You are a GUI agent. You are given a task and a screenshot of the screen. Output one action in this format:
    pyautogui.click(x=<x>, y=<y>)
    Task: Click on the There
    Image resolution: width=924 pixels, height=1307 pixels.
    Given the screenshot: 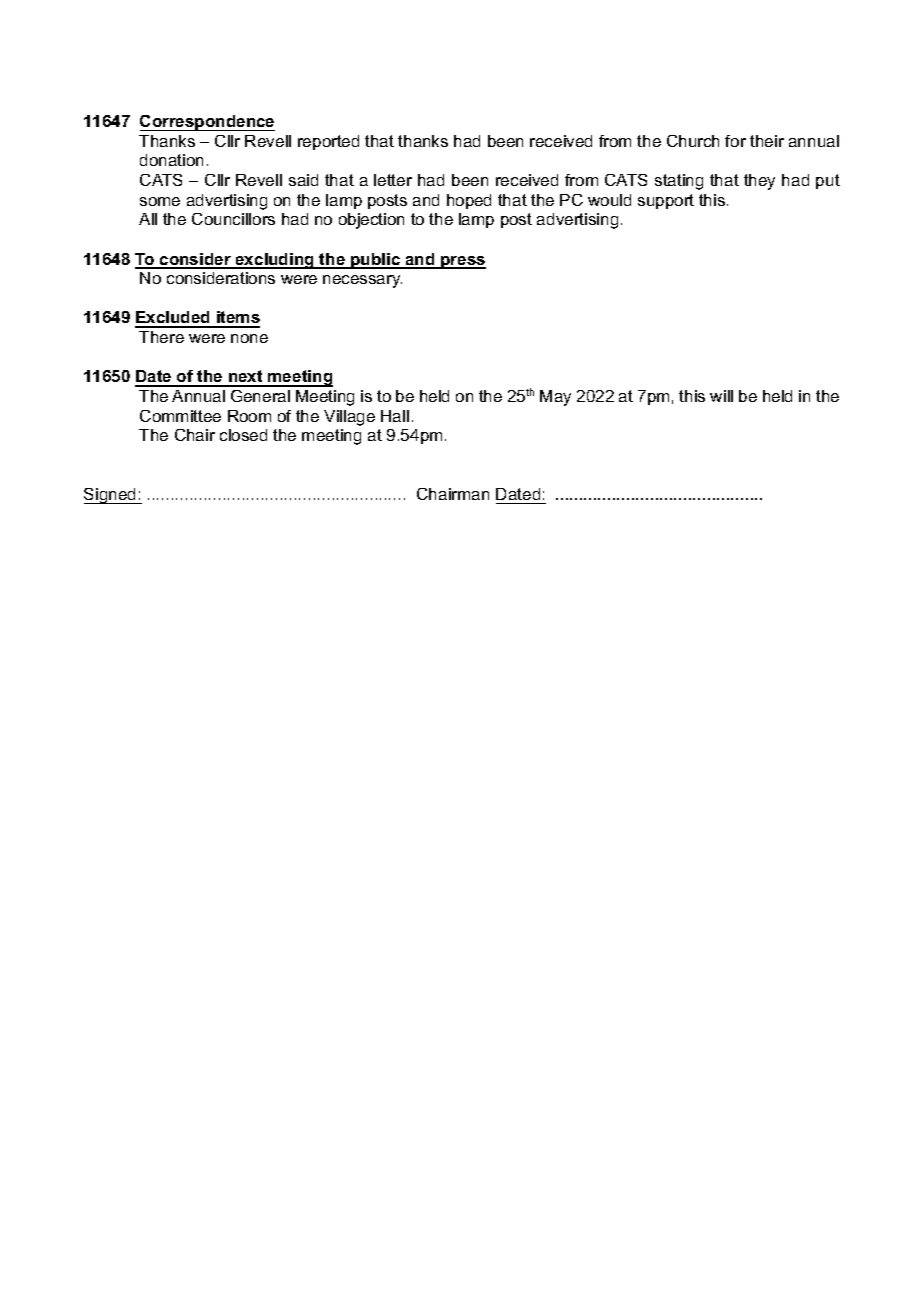 What is the action you would take?
    pyautogui.click(x=161, y=337)
